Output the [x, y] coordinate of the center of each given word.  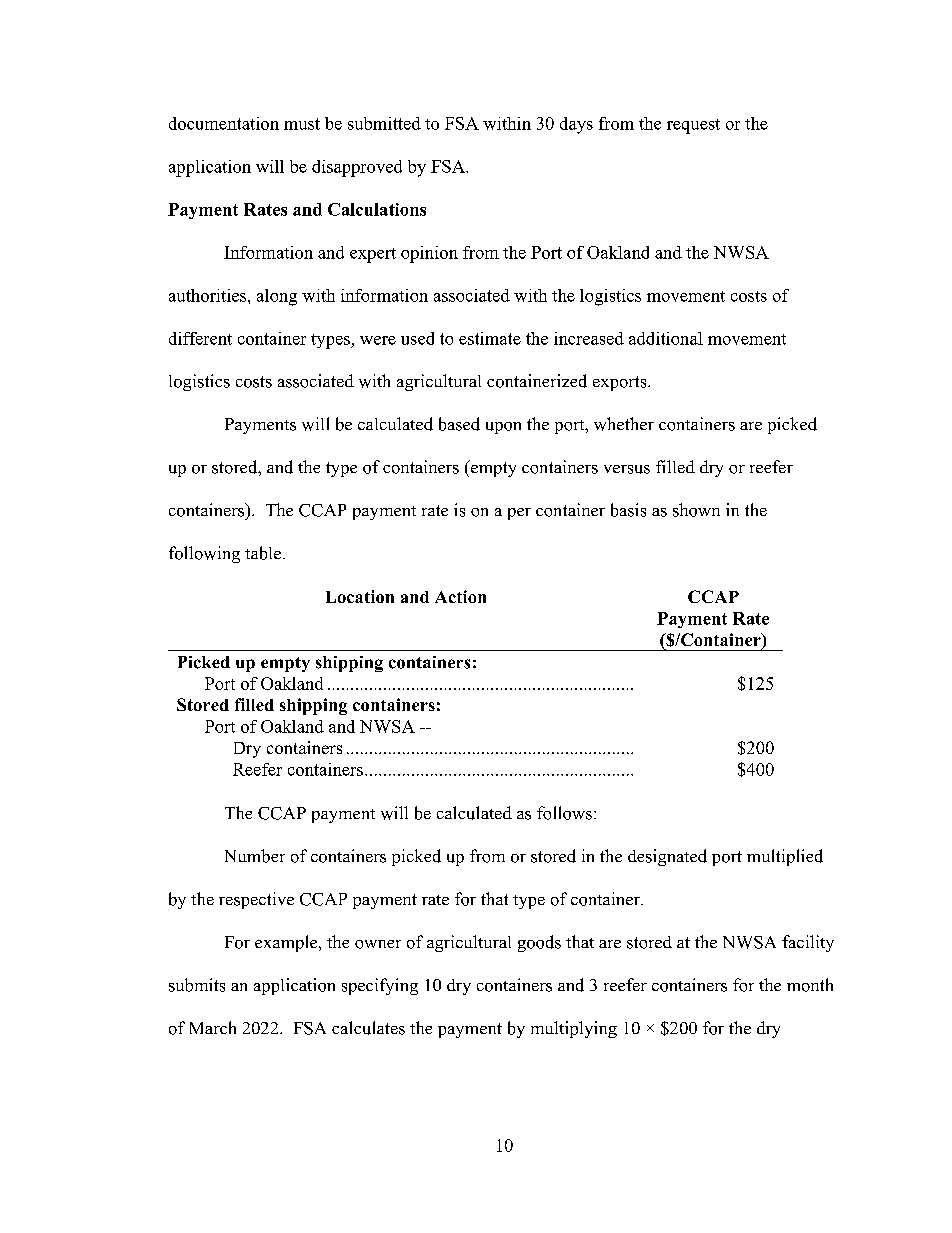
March [213, 1027]
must [302, 124]
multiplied [785, 857]
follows [564, 813]
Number [255, 856]
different [200, 338]
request [693, 126]
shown [696, 510]
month [810, 985]
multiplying [574, 1029]
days [576, 125]
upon [503, 428]
